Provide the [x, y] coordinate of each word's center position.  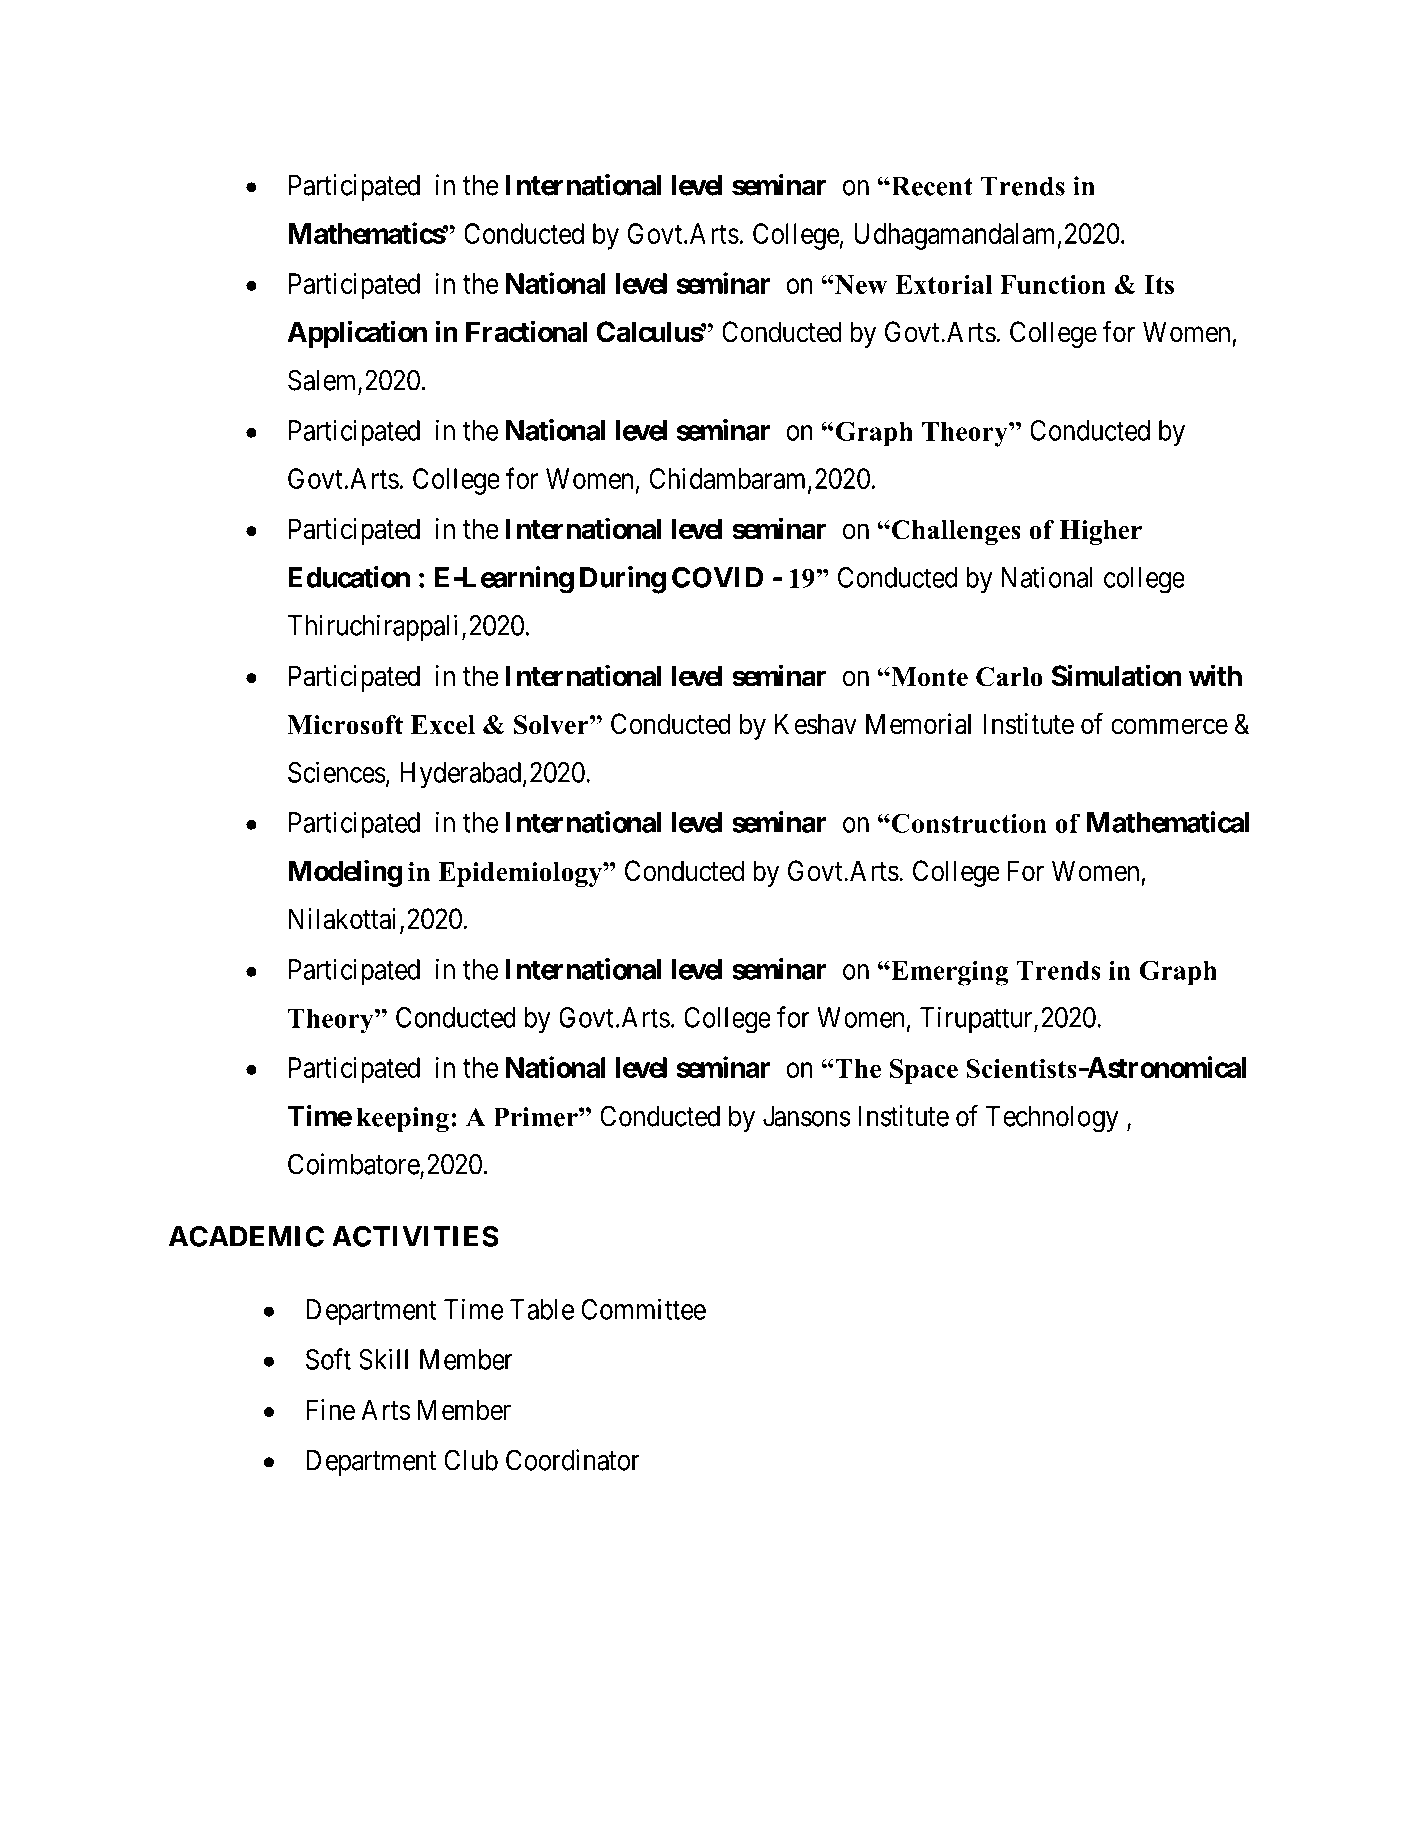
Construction [968, 823]
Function [1053, 284]
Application [357, 334]
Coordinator [573, 1460]
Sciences [337, 772]
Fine [330, 1410]
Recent [931, 186]
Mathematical [1168, 822]
